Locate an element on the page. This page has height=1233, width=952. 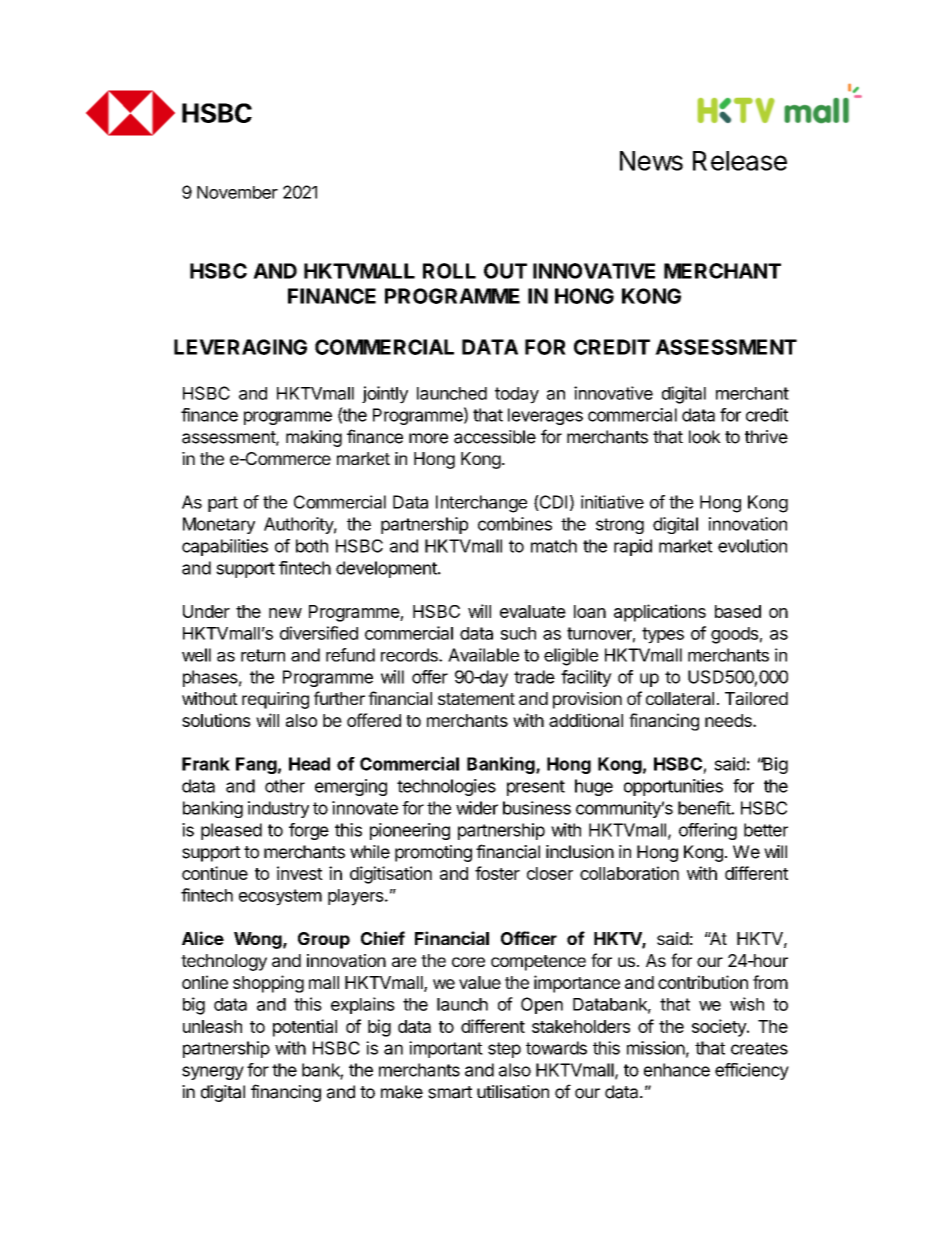
ROLL is located at coordinates (449, 271).
